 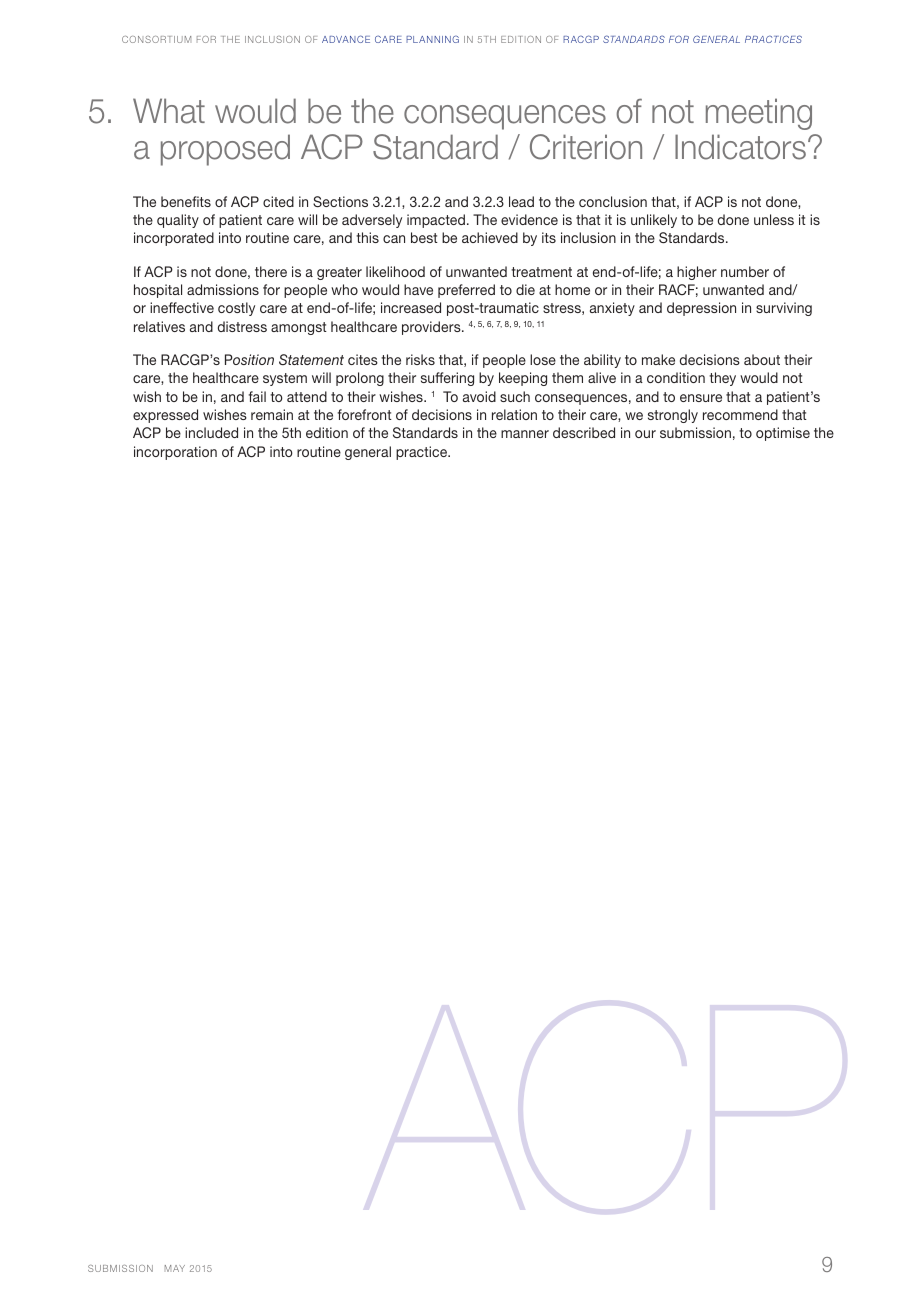 What do you see at coordinates (525, 434) in the screenshot?
I see `manner` at bounding box center [525, 434].
